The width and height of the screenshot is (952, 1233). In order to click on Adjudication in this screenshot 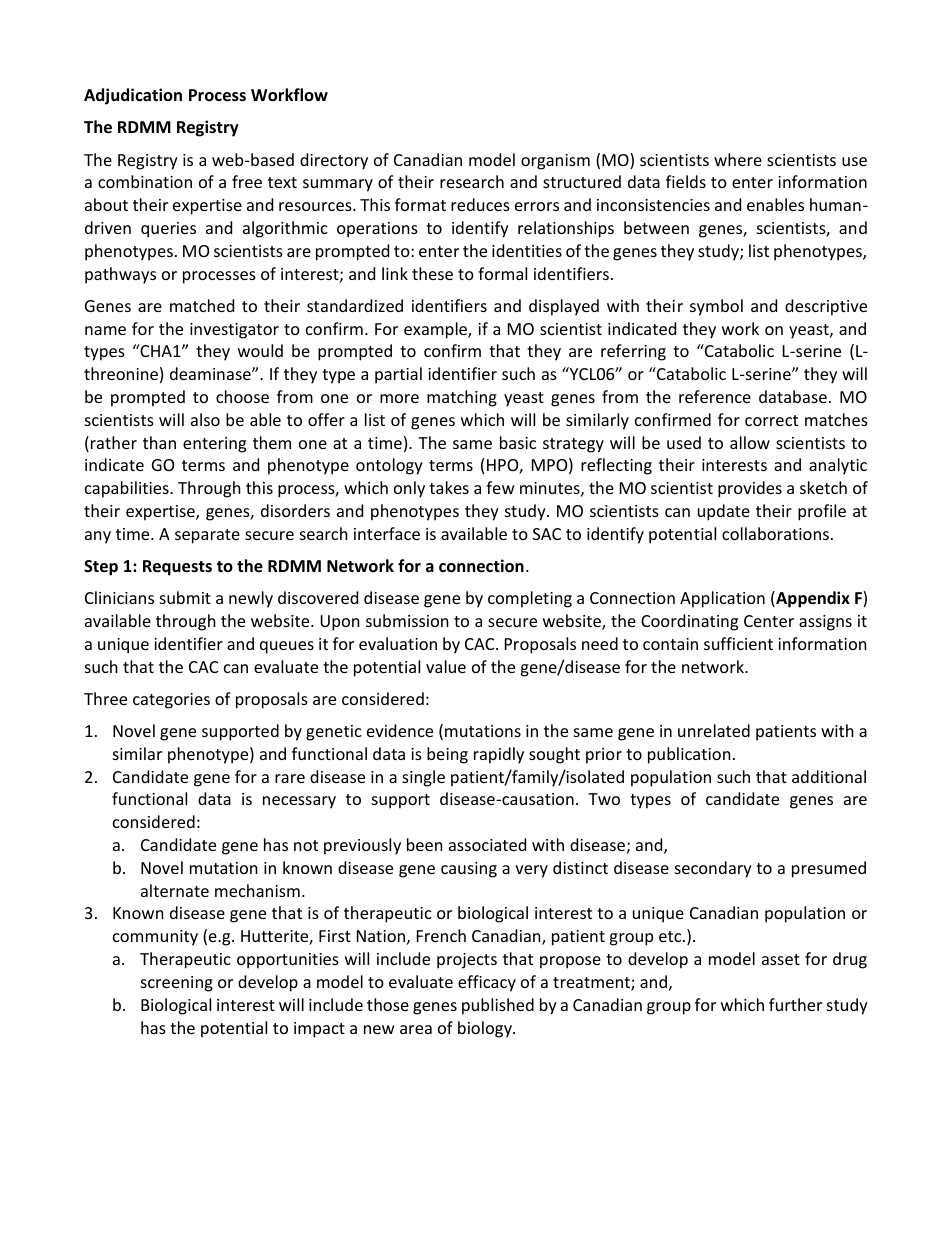, I will do `click(133, 96)`.
